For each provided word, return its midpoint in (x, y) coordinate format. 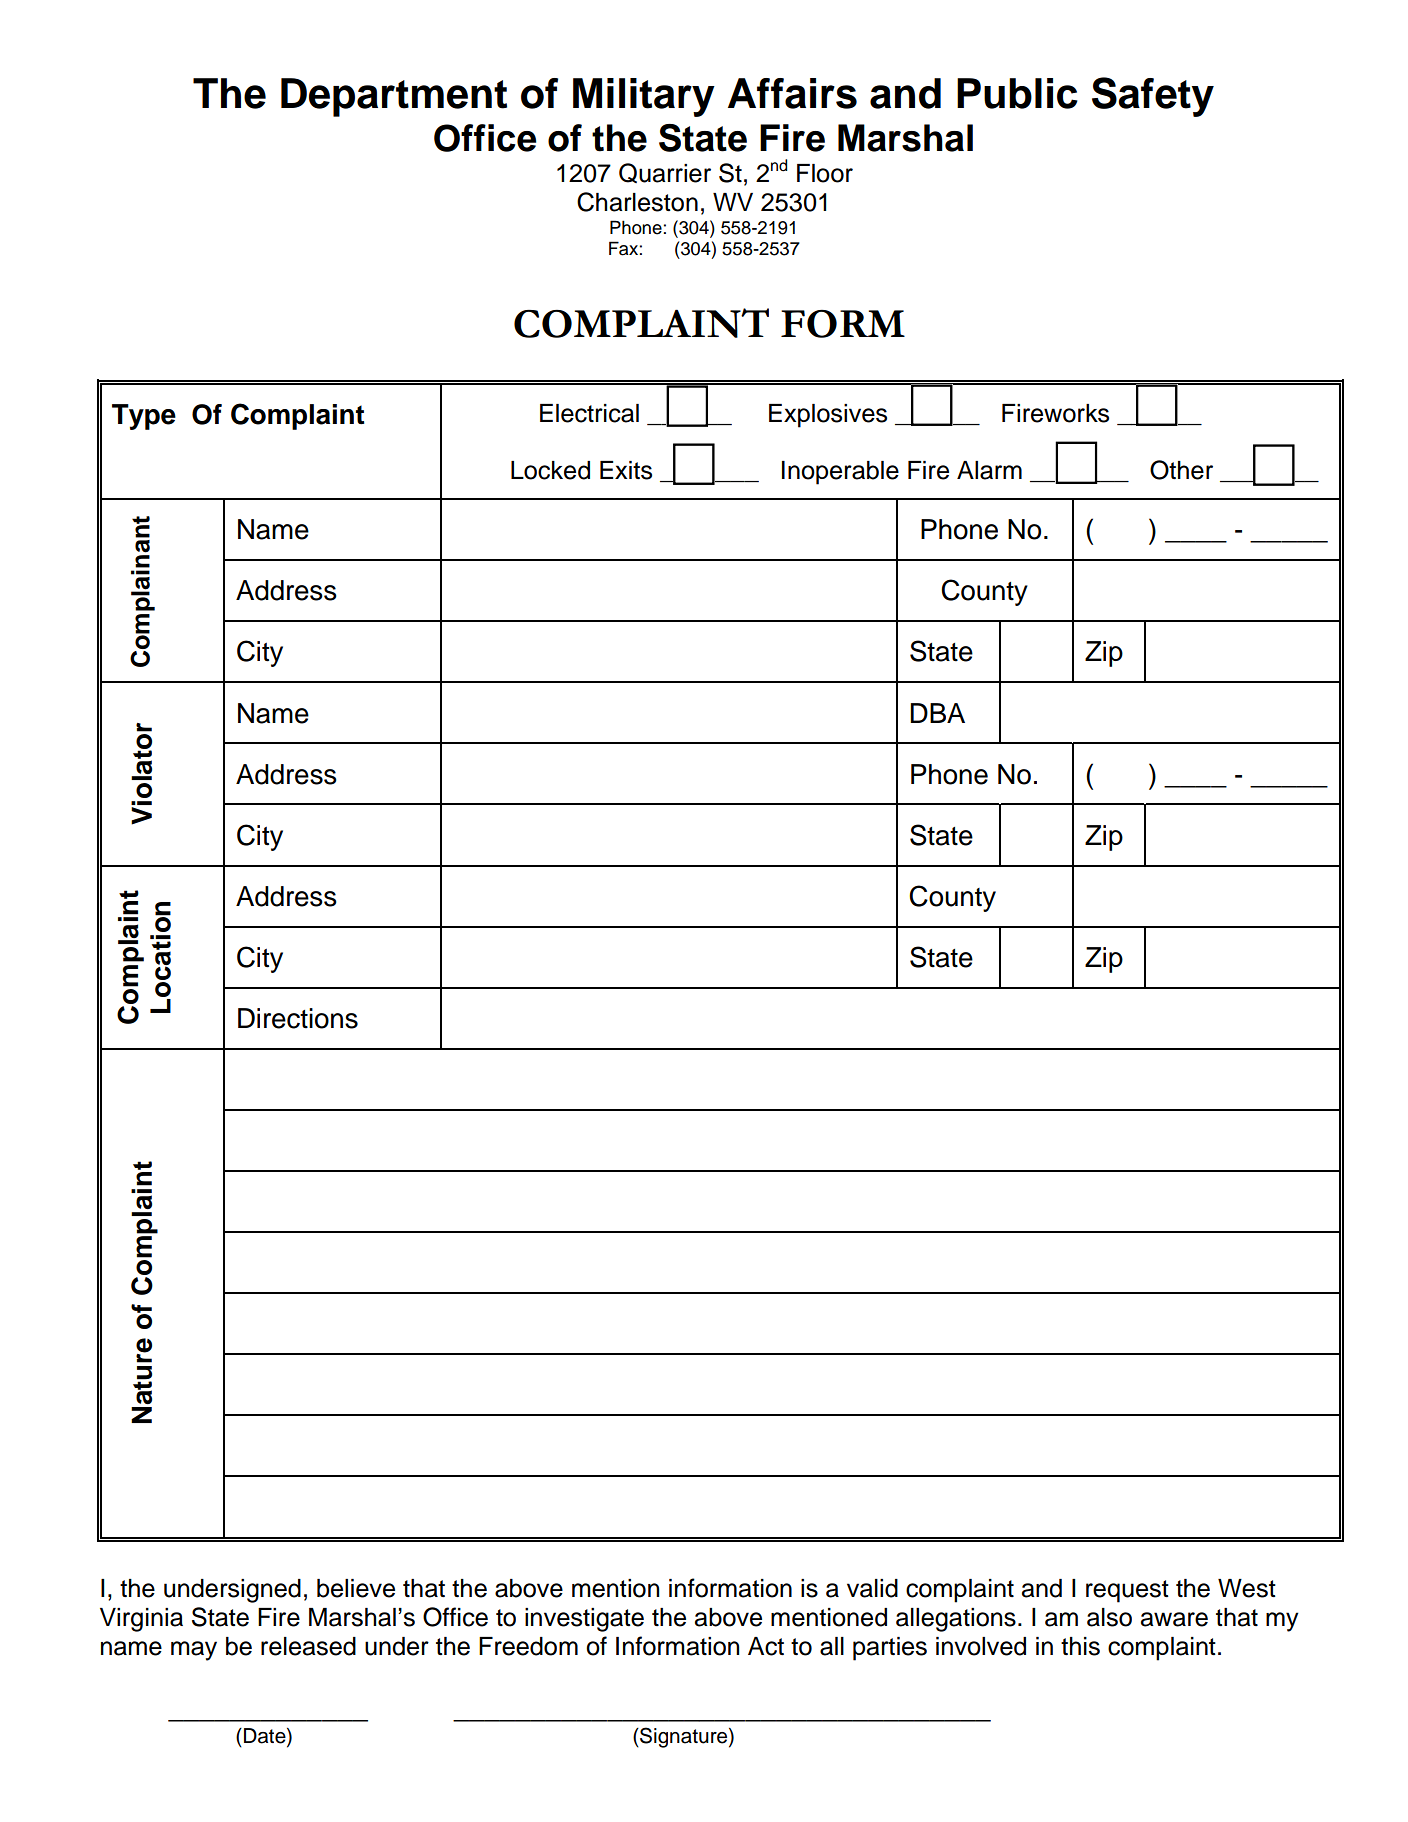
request (1127, 1591)
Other (1181, 470)
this (1080, 1646)
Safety (1153, 97)
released (308, 1646)
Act (766, 1646)
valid (872, 1588)
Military (644, 97)
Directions (298, 1018)
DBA (937, 713)
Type (144, 417)
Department (394, 97)
